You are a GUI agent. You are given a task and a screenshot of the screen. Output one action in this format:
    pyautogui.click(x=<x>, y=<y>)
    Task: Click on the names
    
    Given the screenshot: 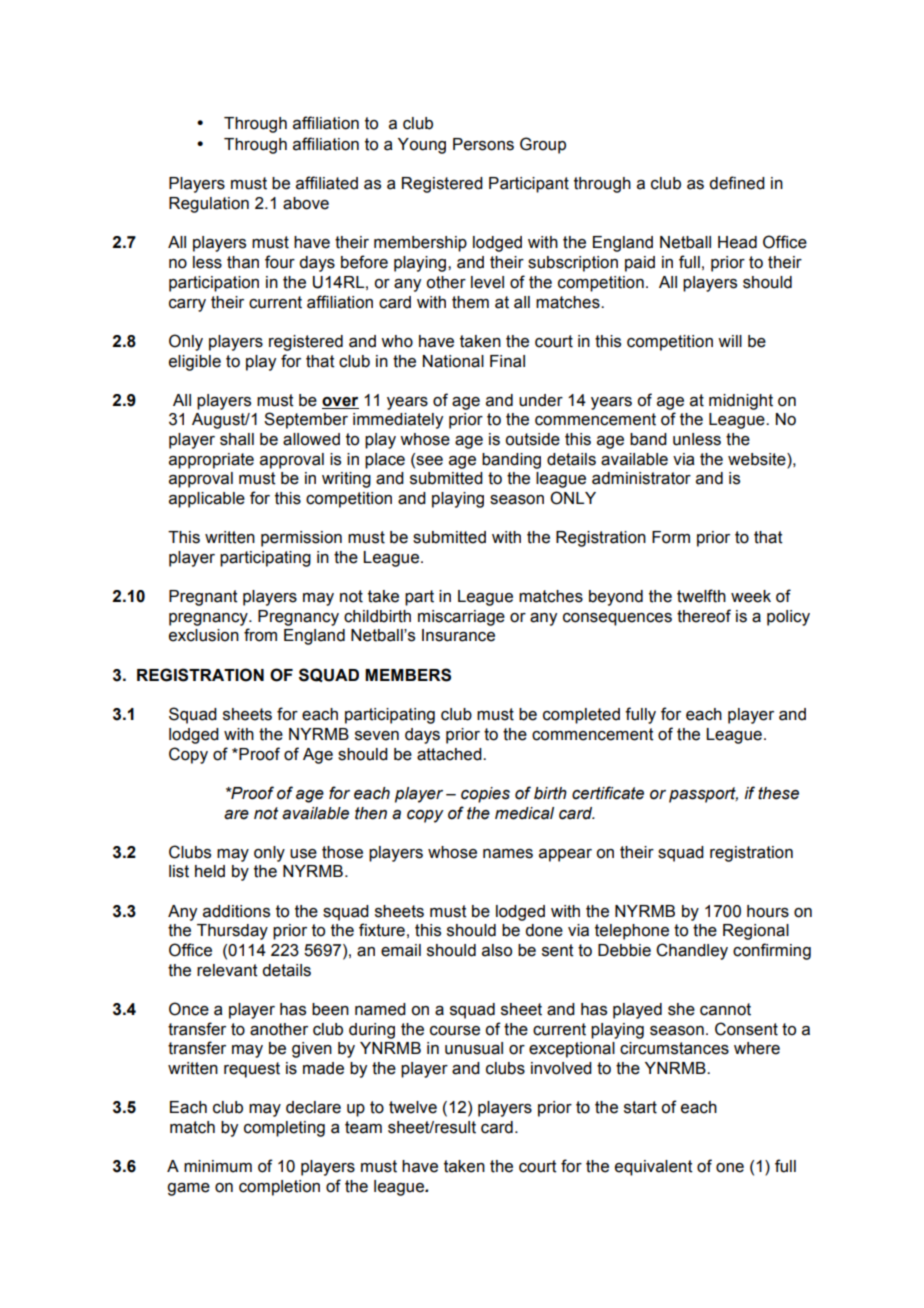 What is the action you would take?
    pyautogui.click(x=508, y=854)
